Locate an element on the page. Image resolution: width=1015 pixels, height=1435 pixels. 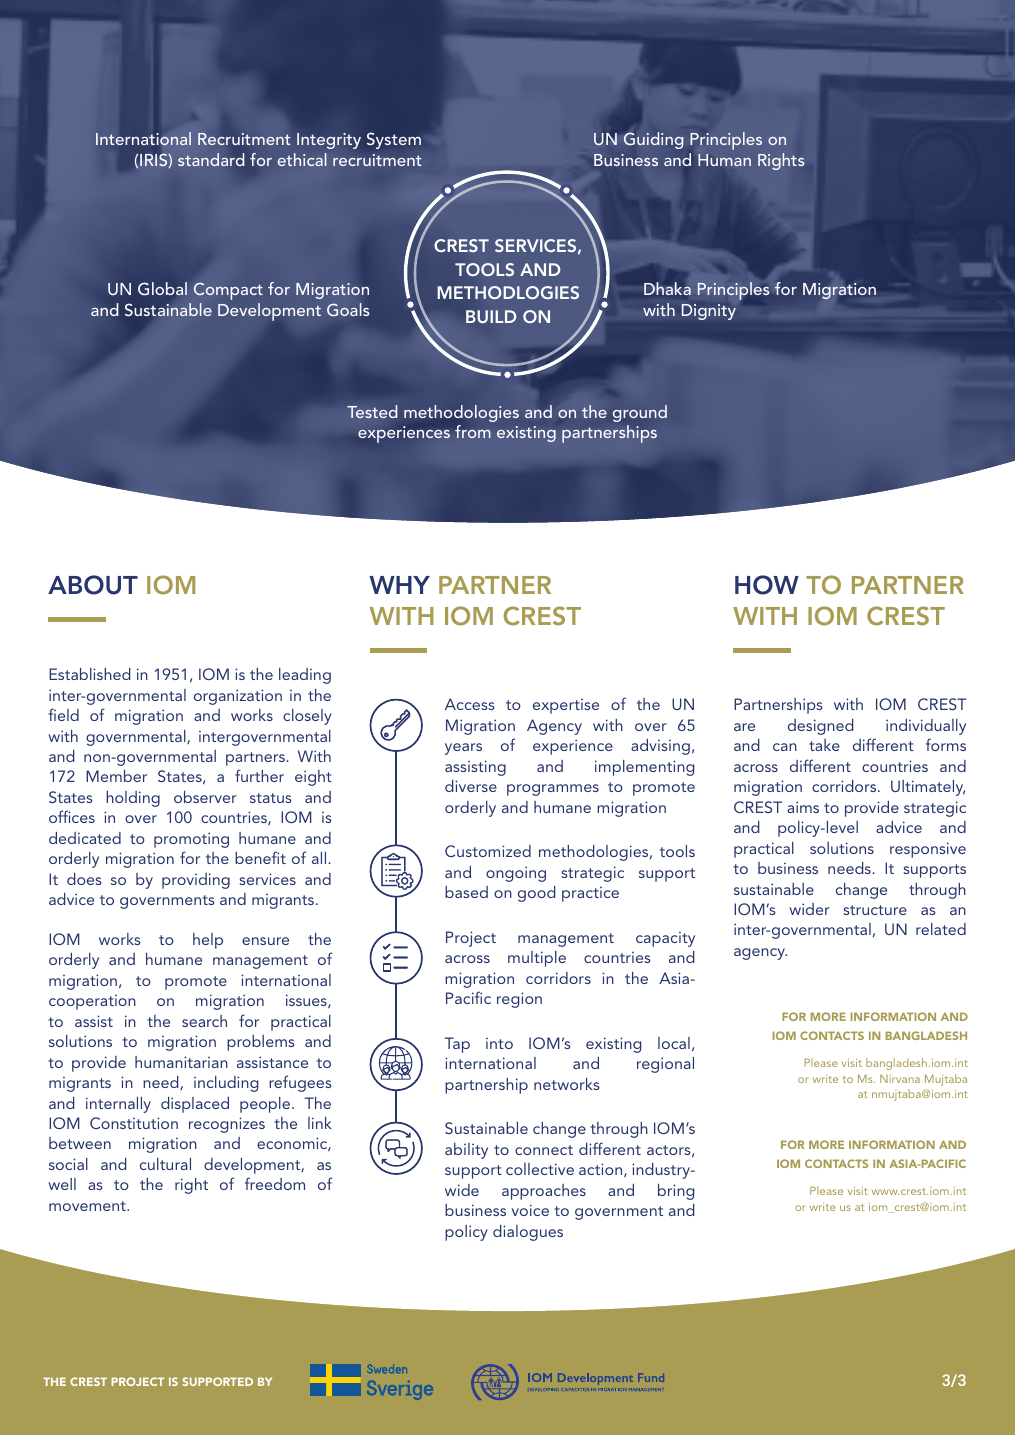
WHY is located at coordinates (399, 585).
